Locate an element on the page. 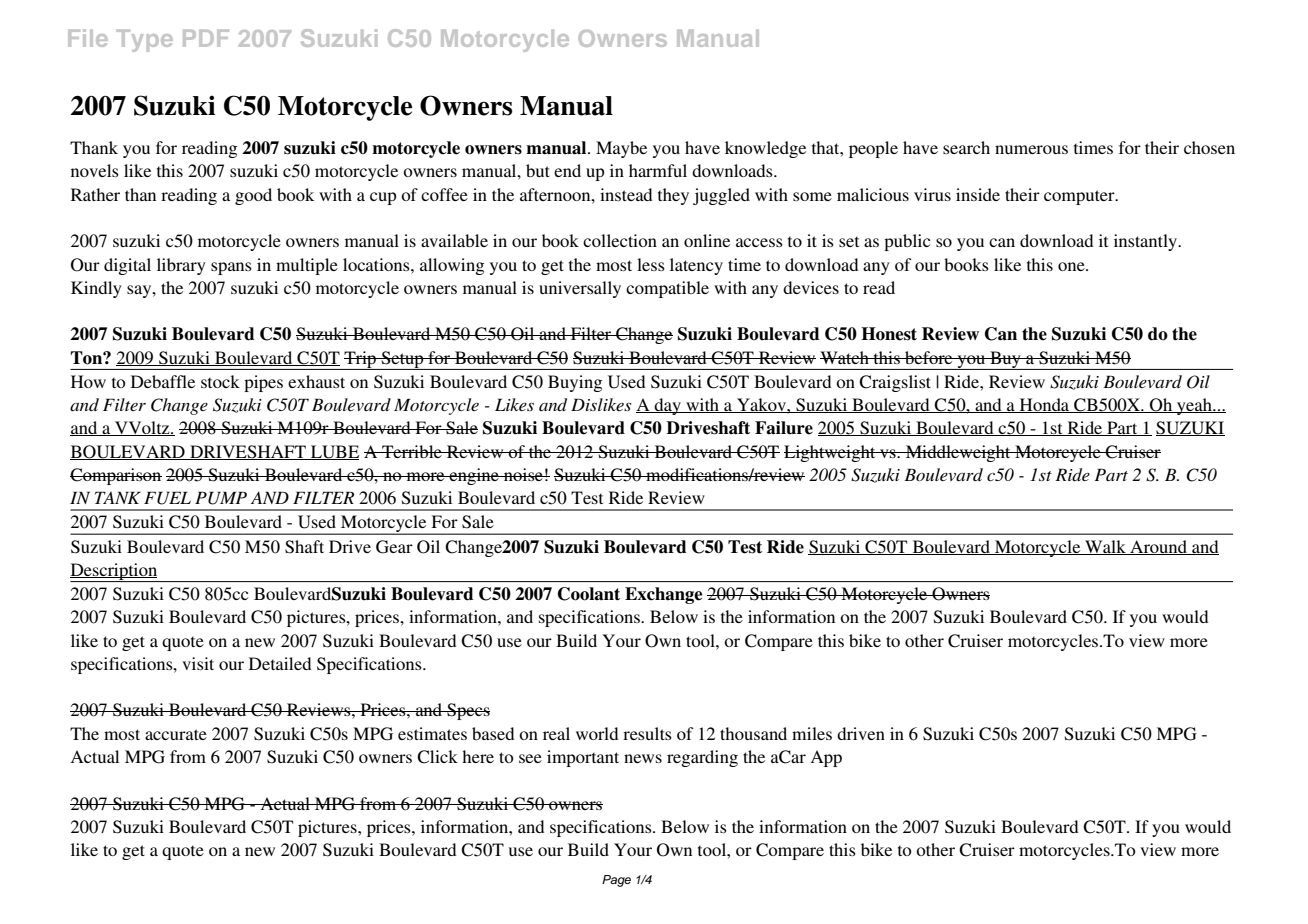  Description is located at coordinates (115, 572).
